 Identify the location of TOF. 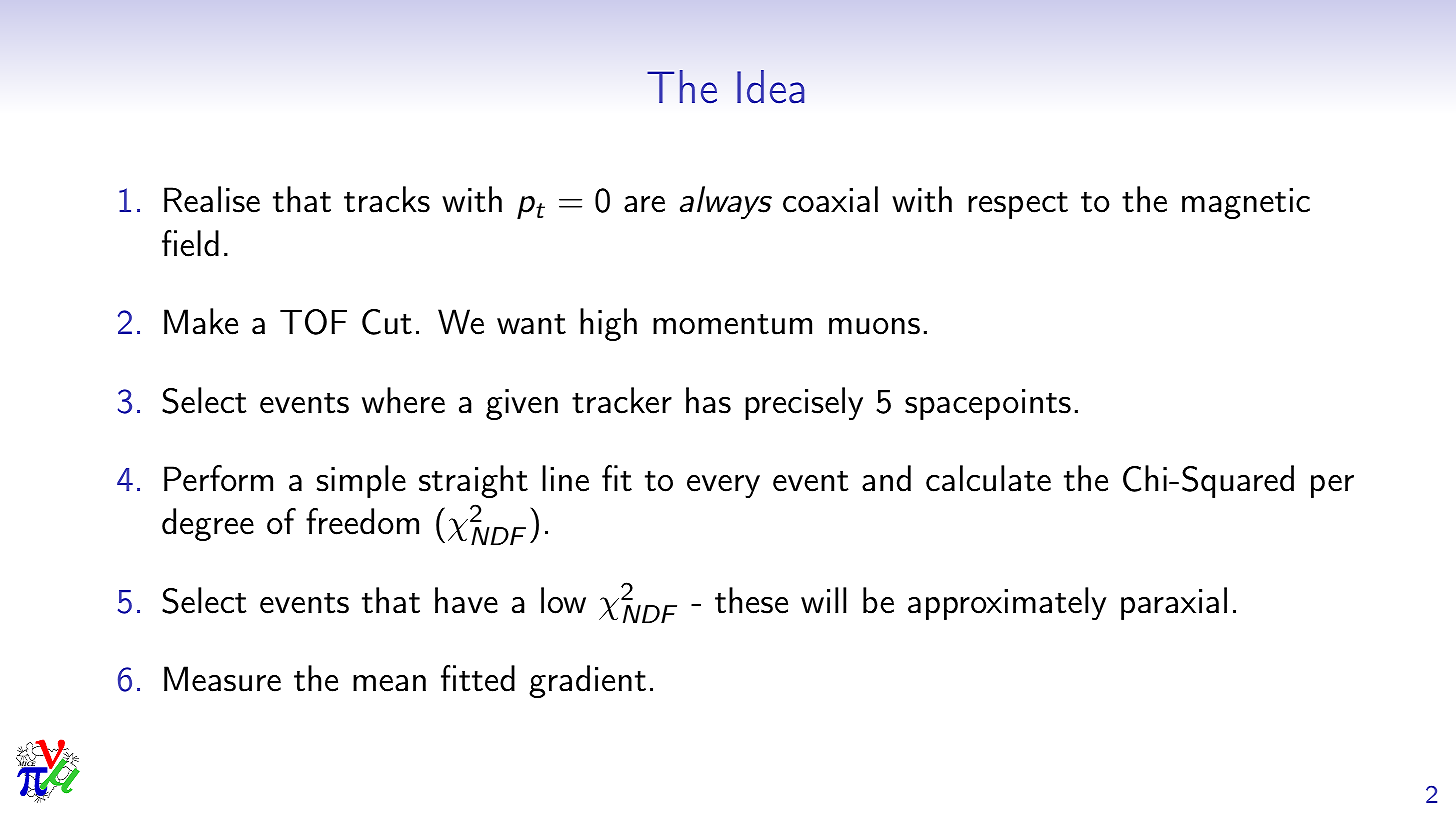
(313, 322).
